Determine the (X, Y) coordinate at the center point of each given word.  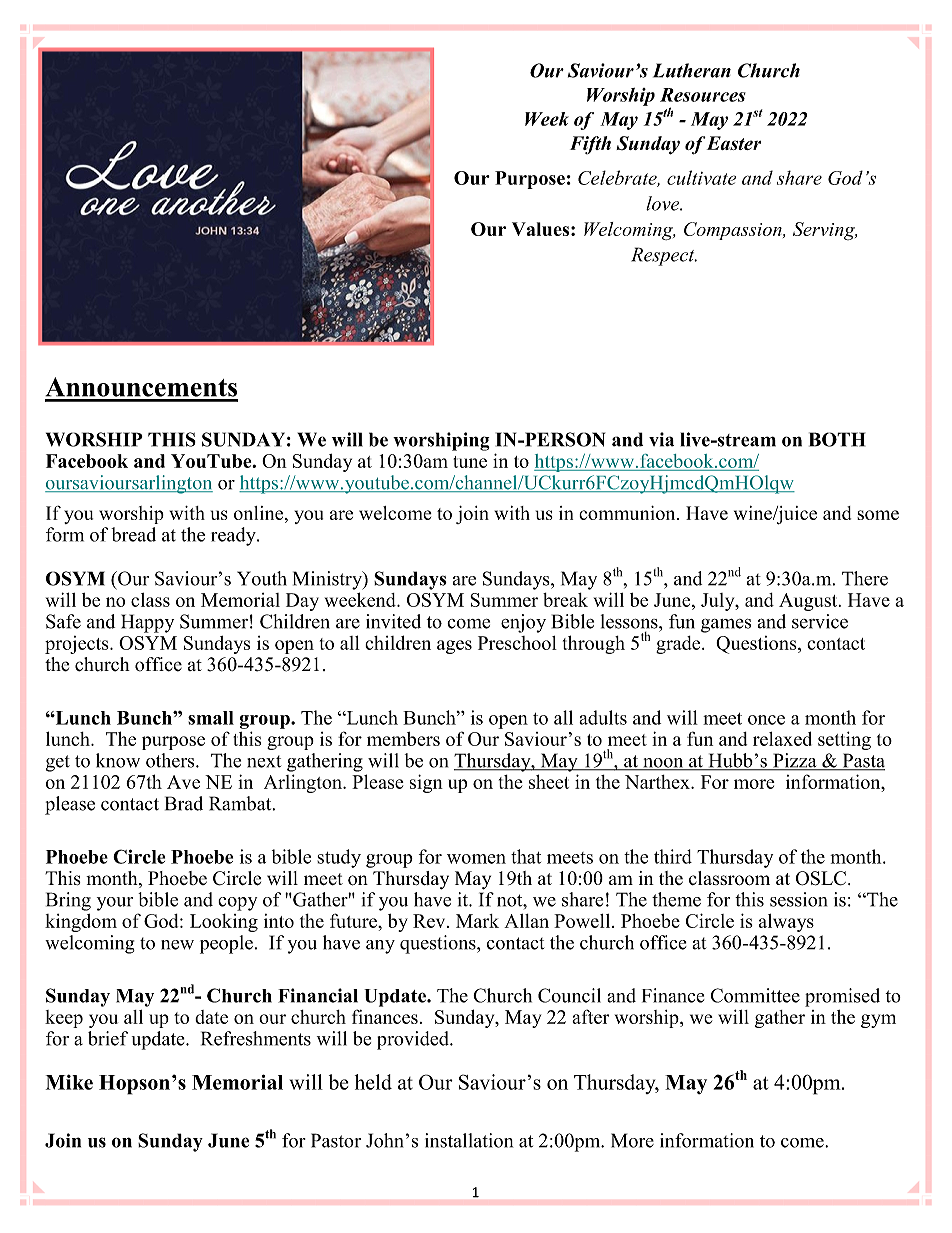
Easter (733, 143)
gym (878, 1021)
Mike (69, 1082)
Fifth (590, 145)
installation (469, 1140)
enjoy (523, 623)
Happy (147, 623)
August (809, 602)
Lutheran (692, 70)
